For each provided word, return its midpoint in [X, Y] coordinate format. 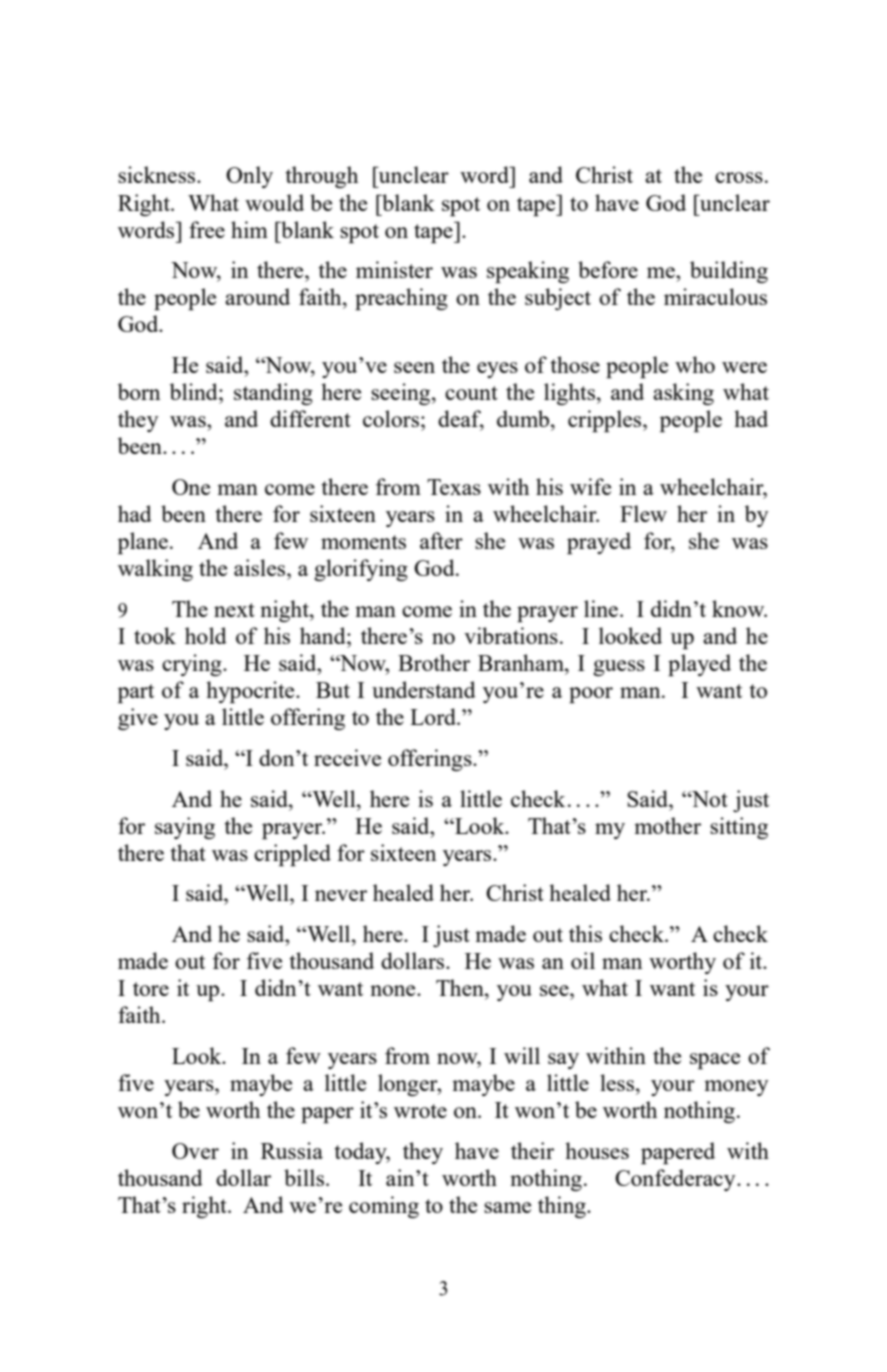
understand [424, 689]
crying [193, 665]
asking [683, 394]
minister [394, 269]
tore [151, 989]
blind [195, 391]
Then [461, 987]
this [585, 933]
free [207, 229]
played [699, 665]
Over [195, 1151]
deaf [461, 420]
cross [739, 177]
